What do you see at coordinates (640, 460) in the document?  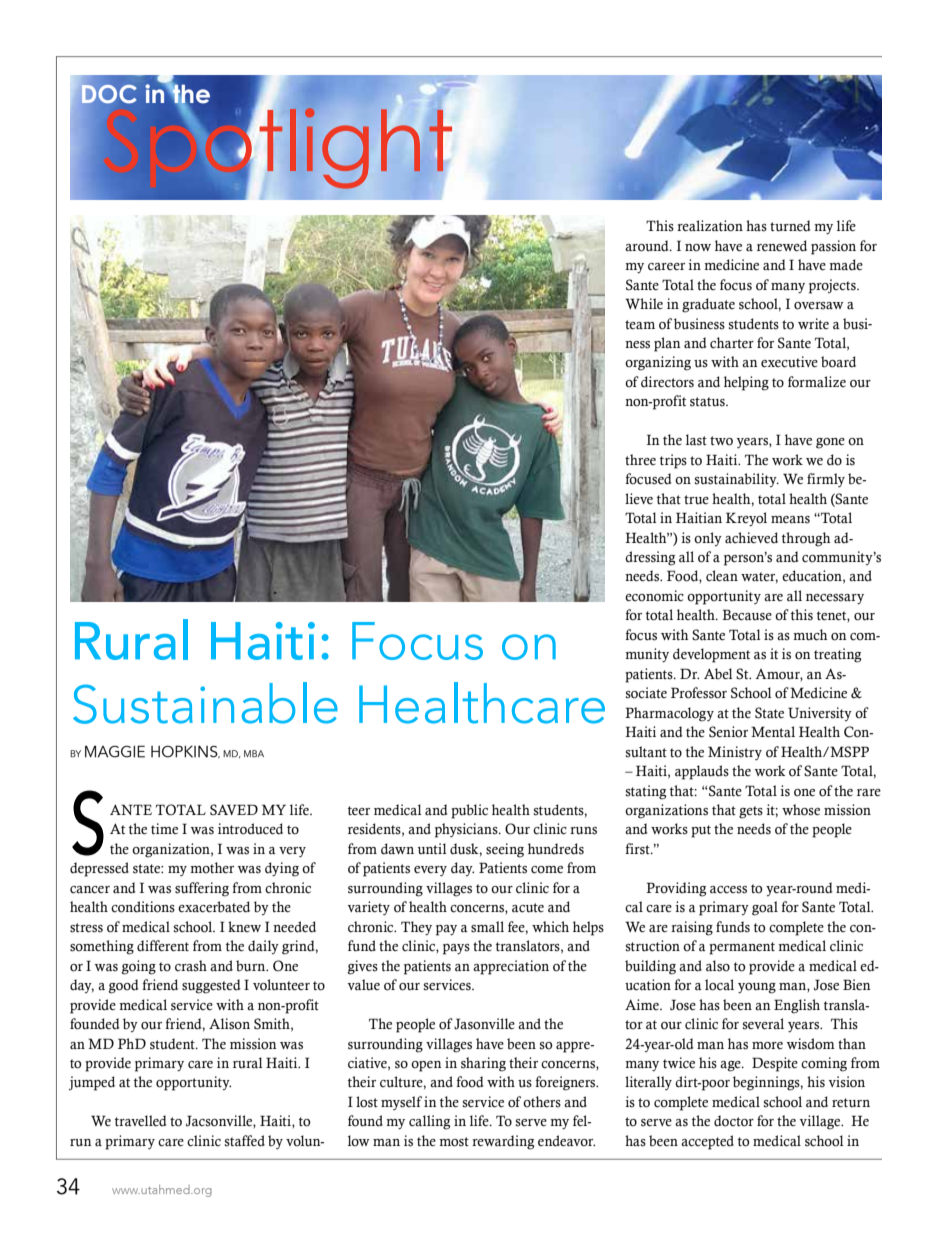 I see `three` at bounding box center [640, 460].
